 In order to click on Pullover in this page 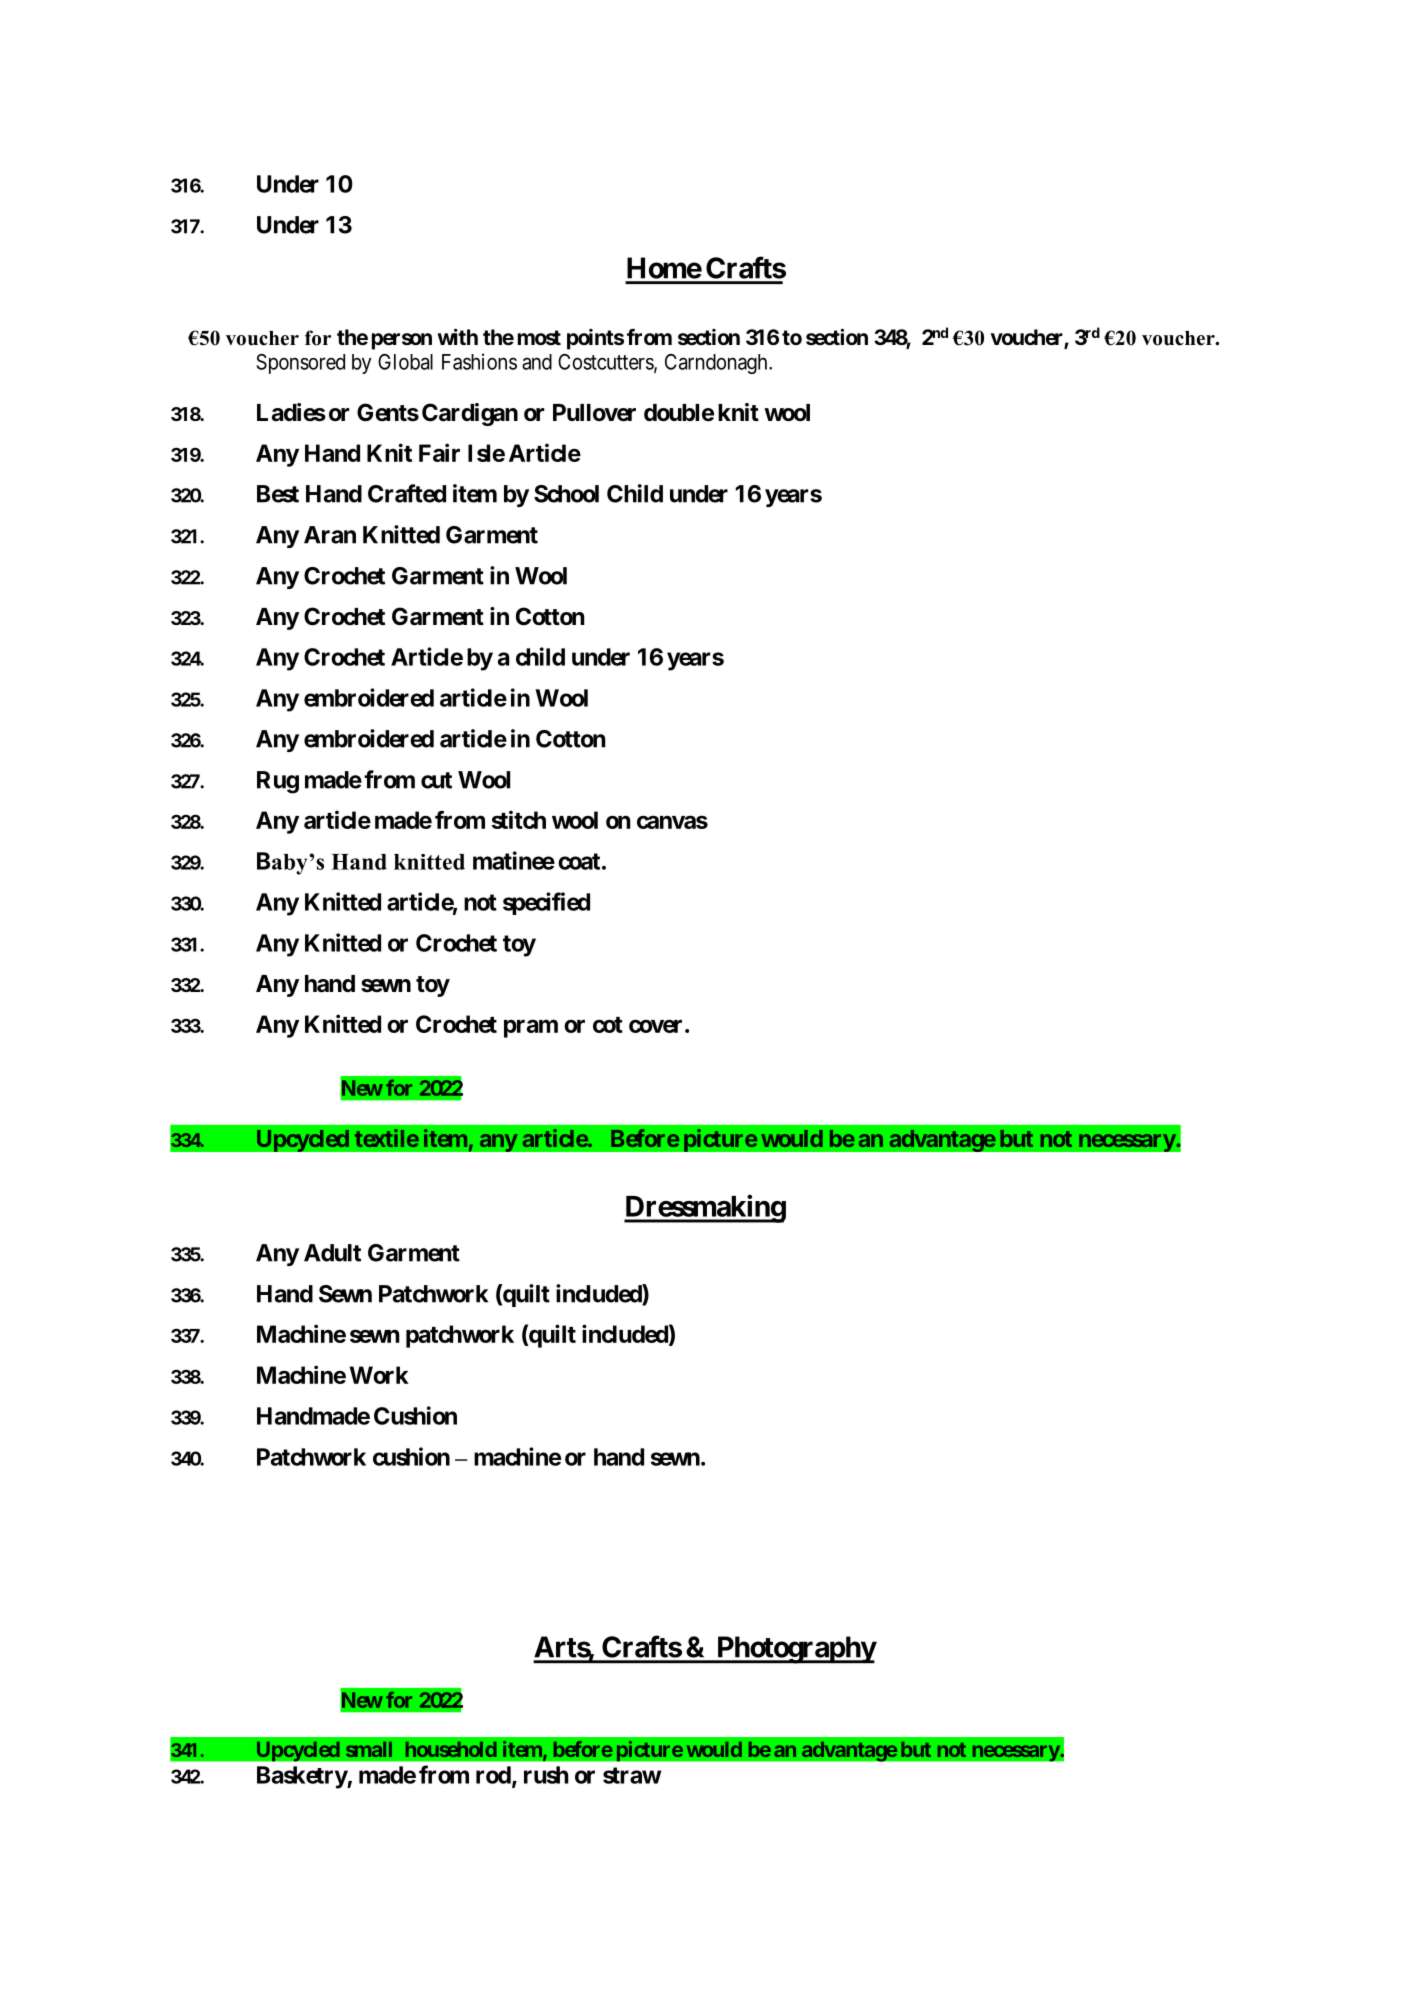, I will do `click(594, 413)`.
